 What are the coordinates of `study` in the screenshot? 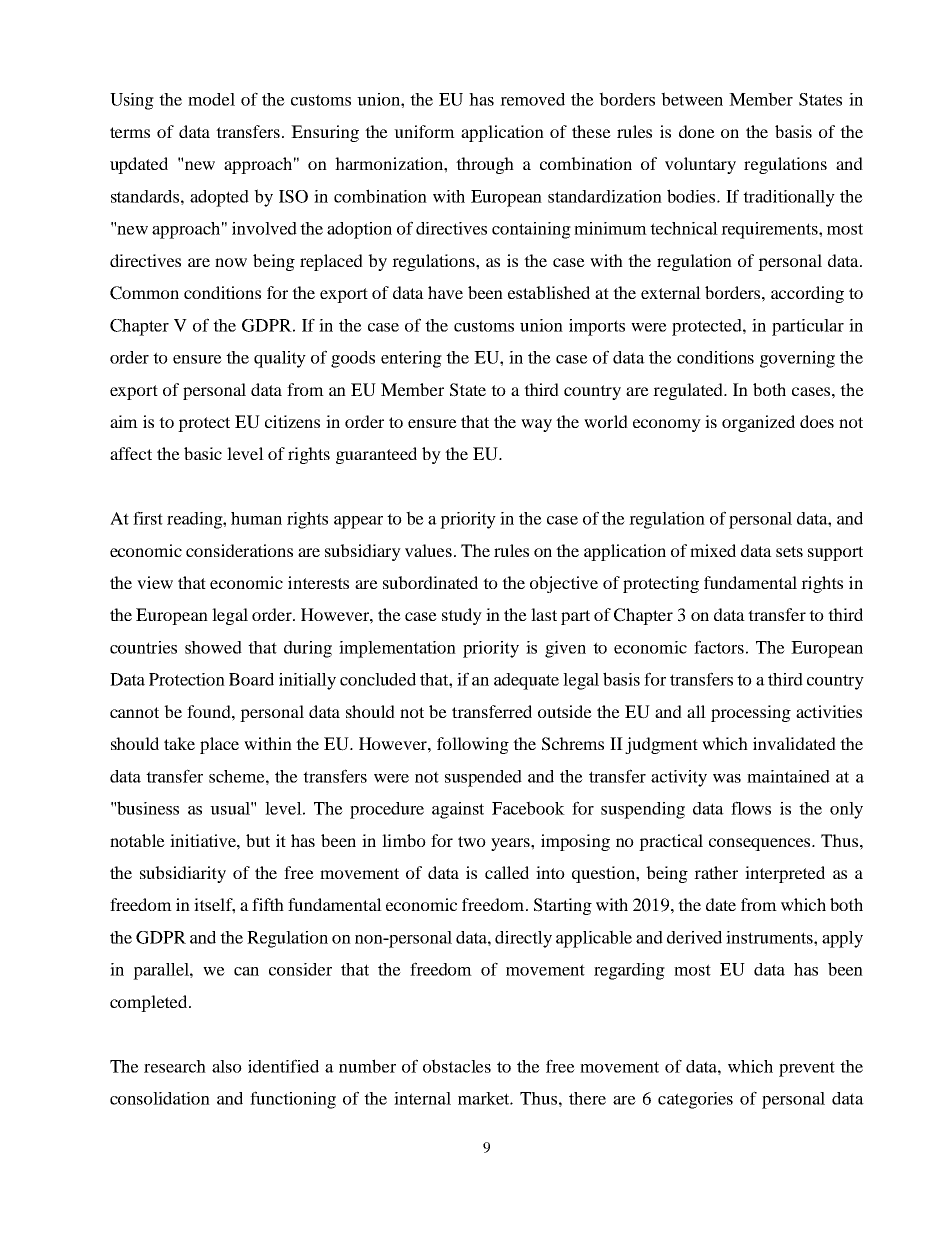 It's located at (462, 616).
